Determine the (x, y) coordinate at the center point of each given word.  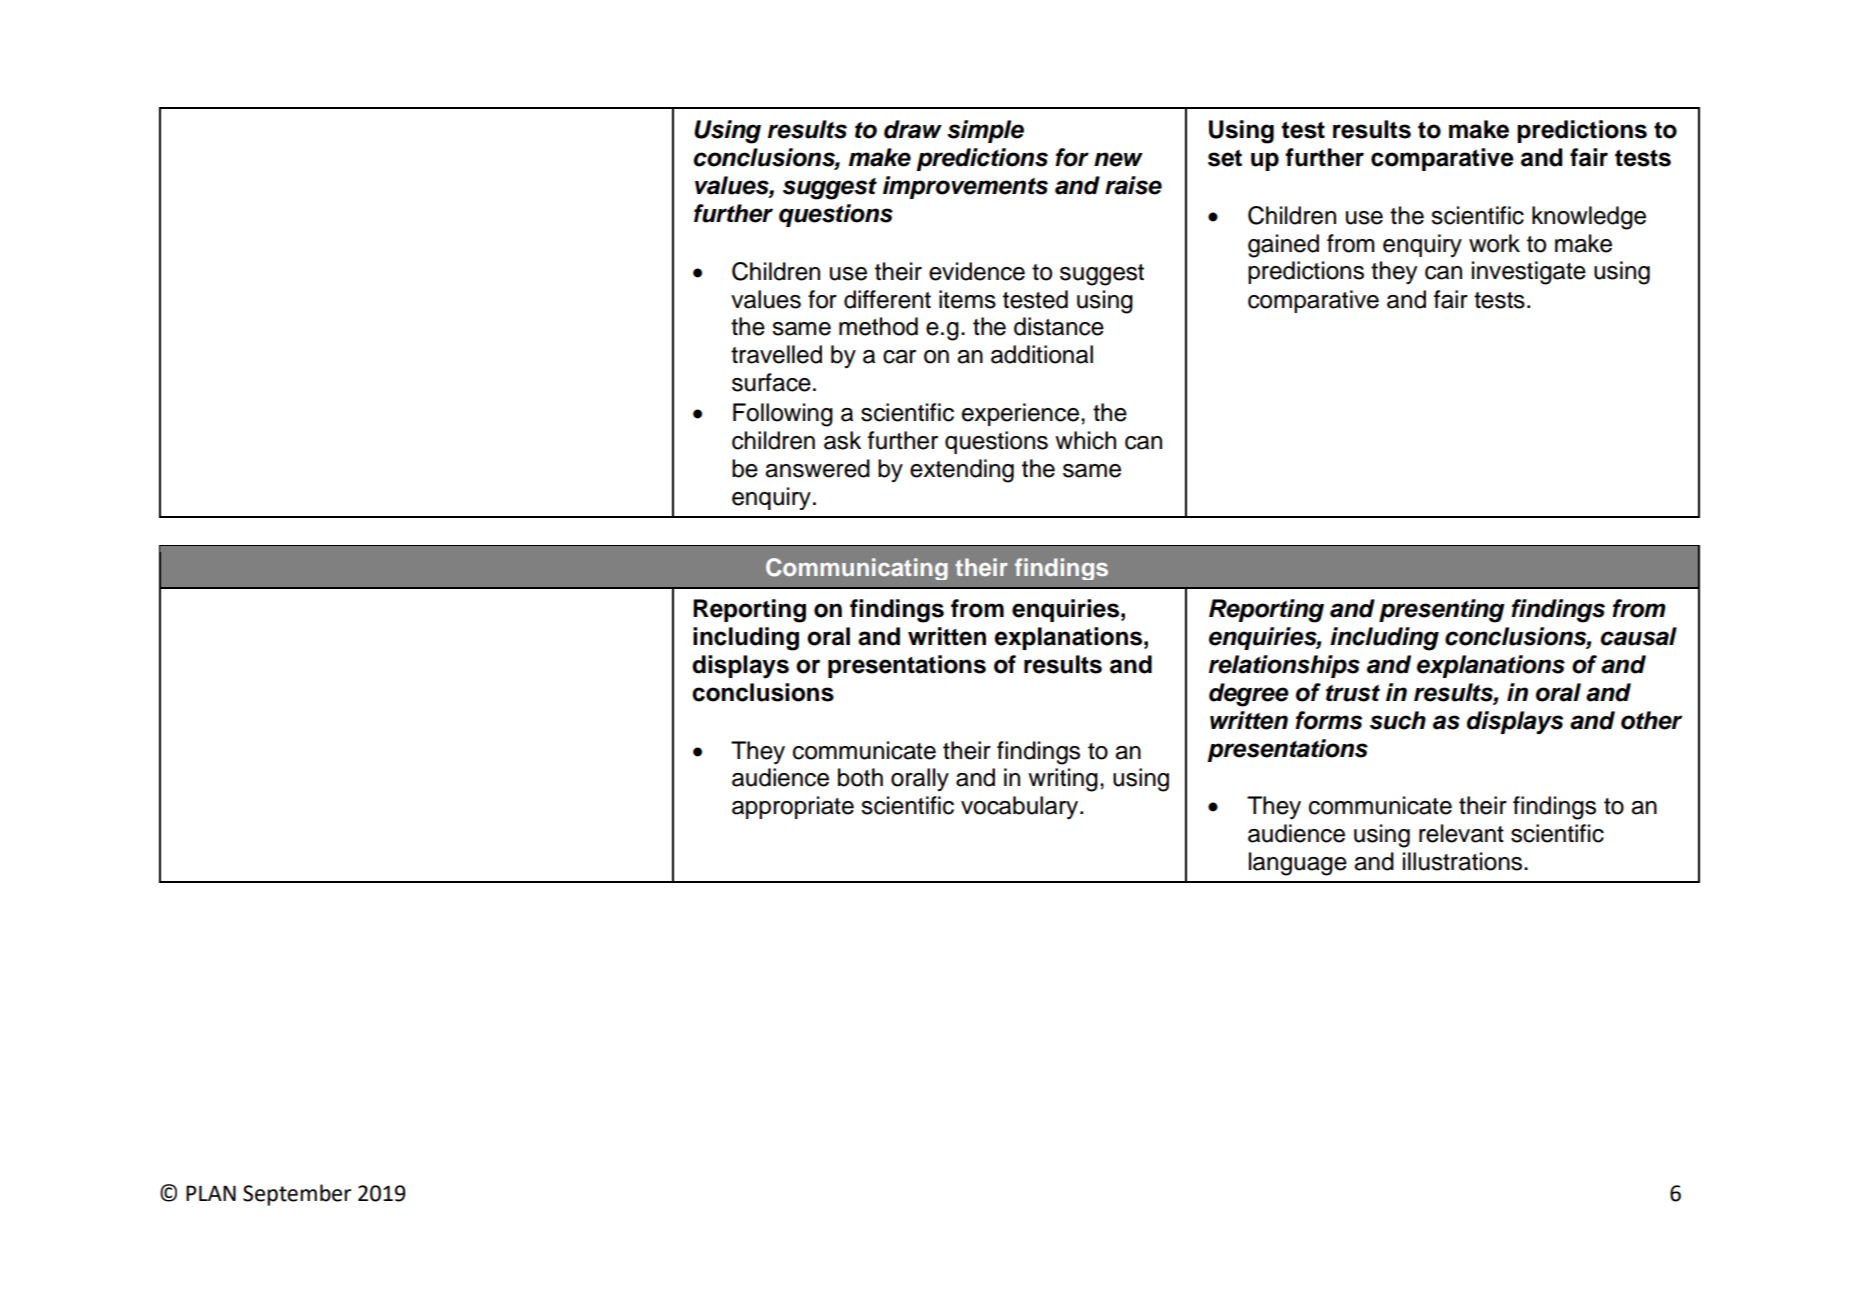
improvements (965, 187)
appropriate (793, 807)
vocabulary (1021, 808)
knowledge (1589, 218)
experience (1020, 414)
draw (913, 129)
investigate (1529, 273)
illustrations (1462, 861)
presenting (1442, 611)
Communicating (857, 569)
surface (771, 382)
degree (1249, 695)
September (297, 1195)
